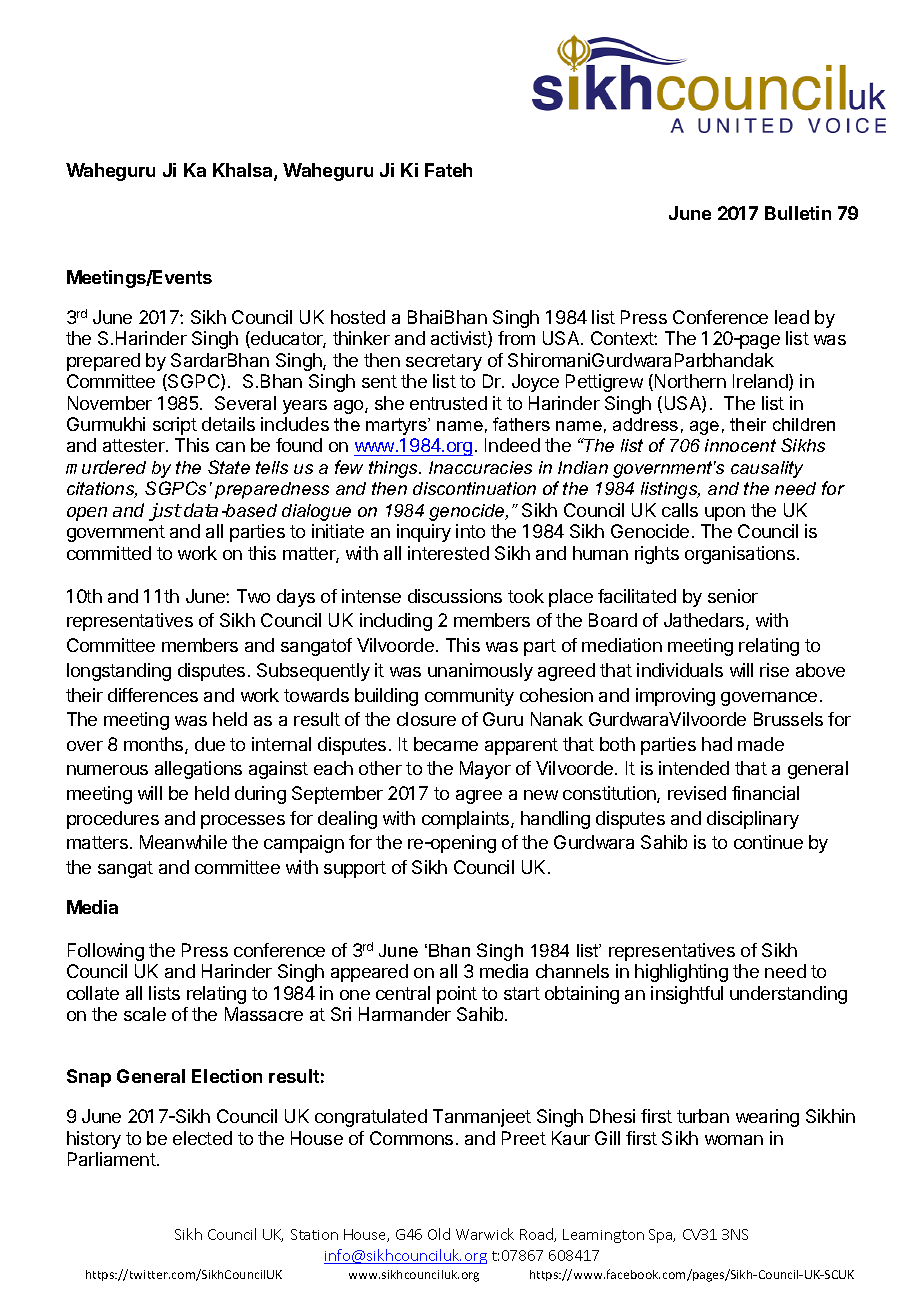 Image resolution: width=924 pixels, height=1308 pixels. Describe the element at coordinates (467, 820) in the screenshot. I see `complaints` at that location.
